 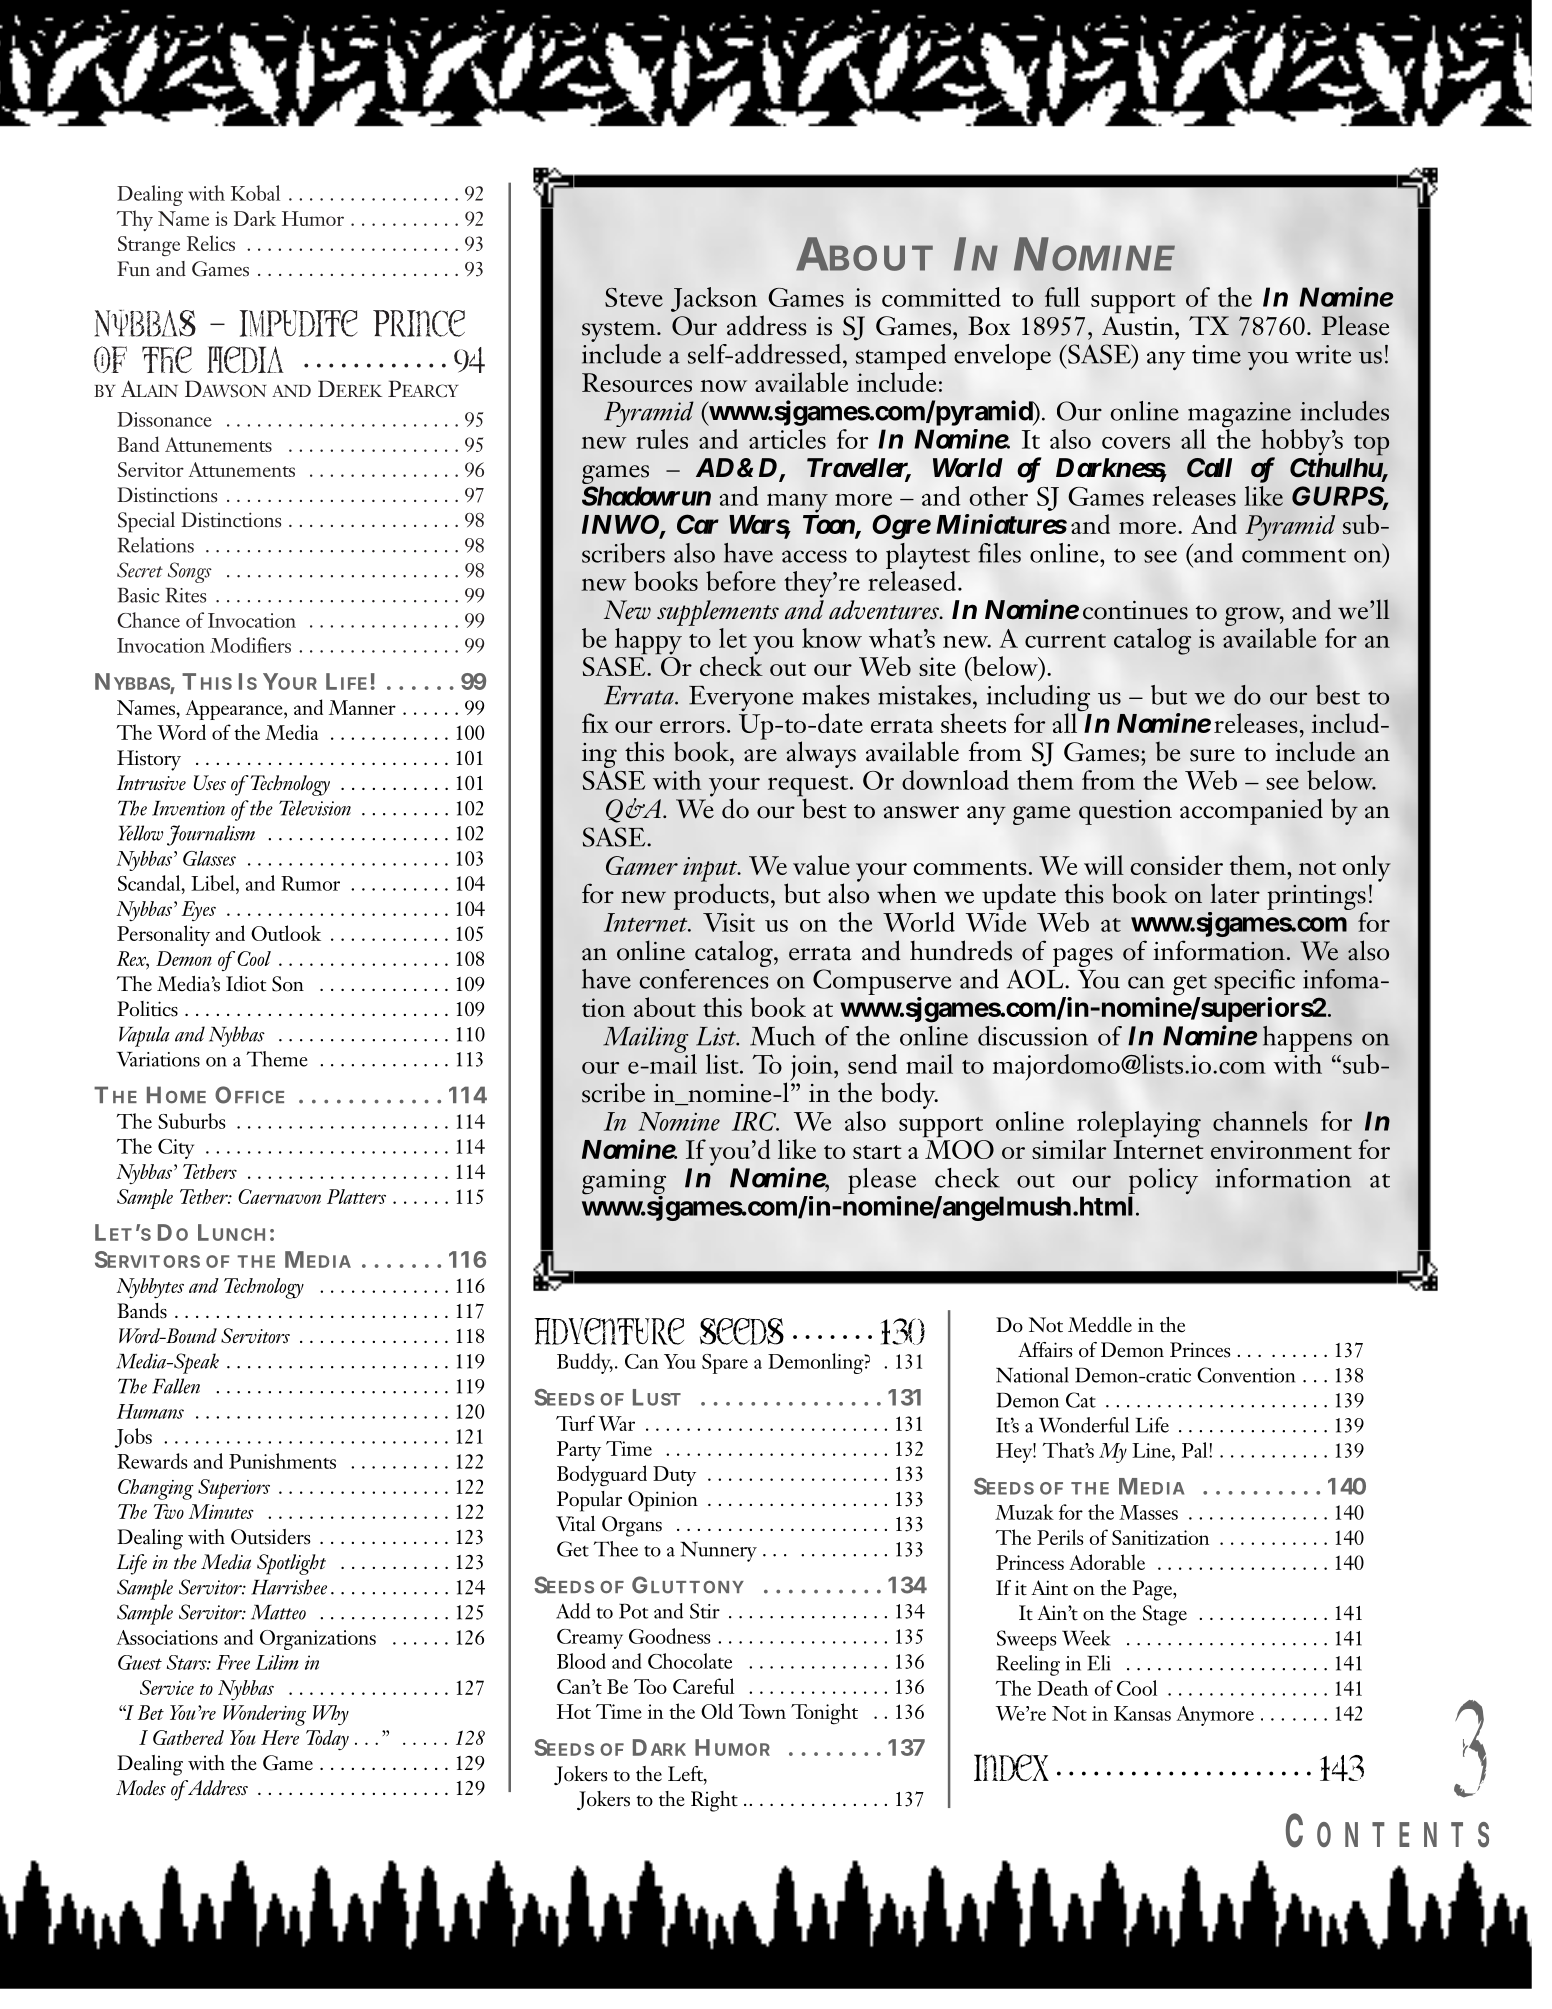 I want to click on specific, so click(x=1254, y=983).
